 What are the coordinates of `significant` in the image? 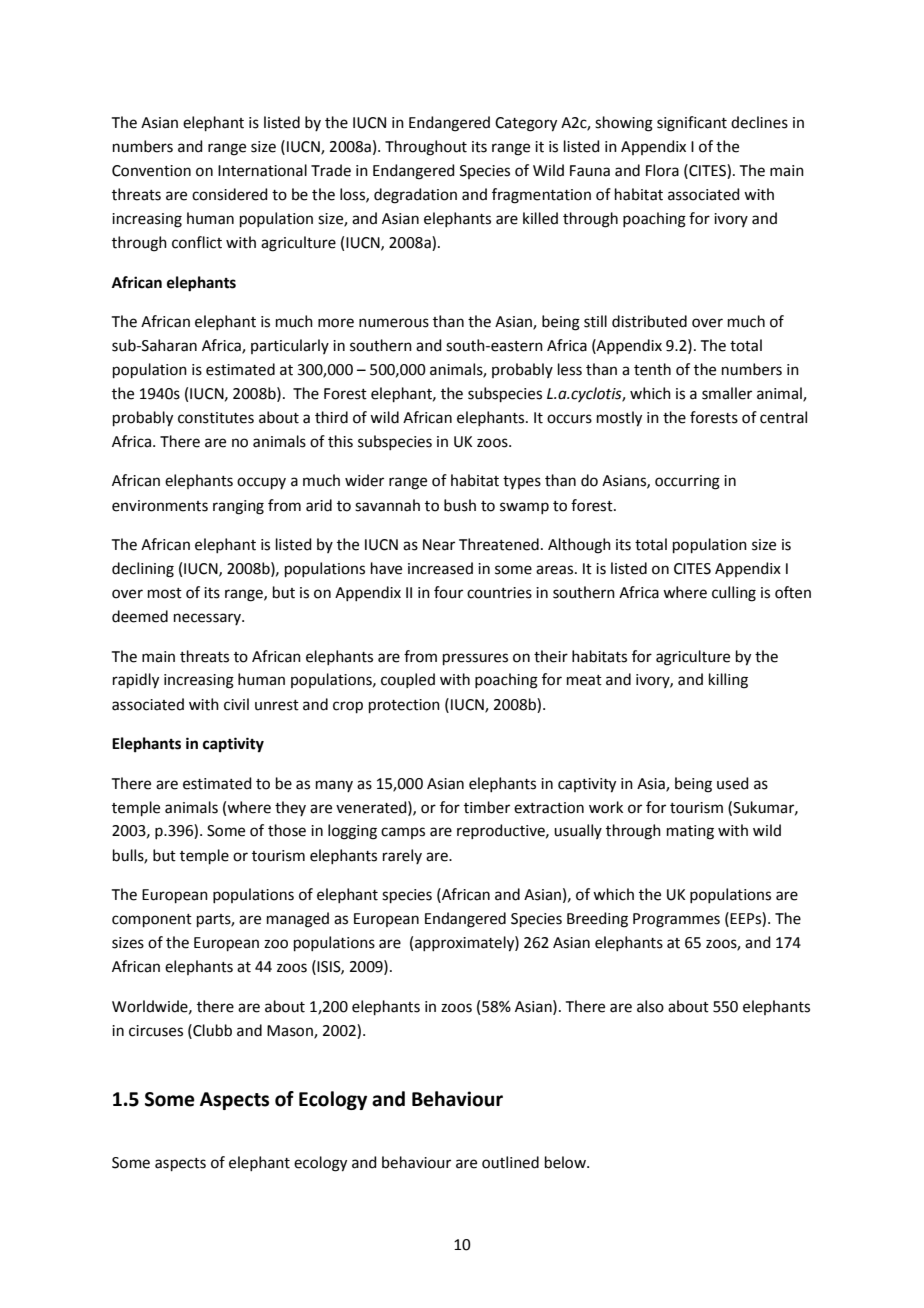 It's located at (692, 124).
